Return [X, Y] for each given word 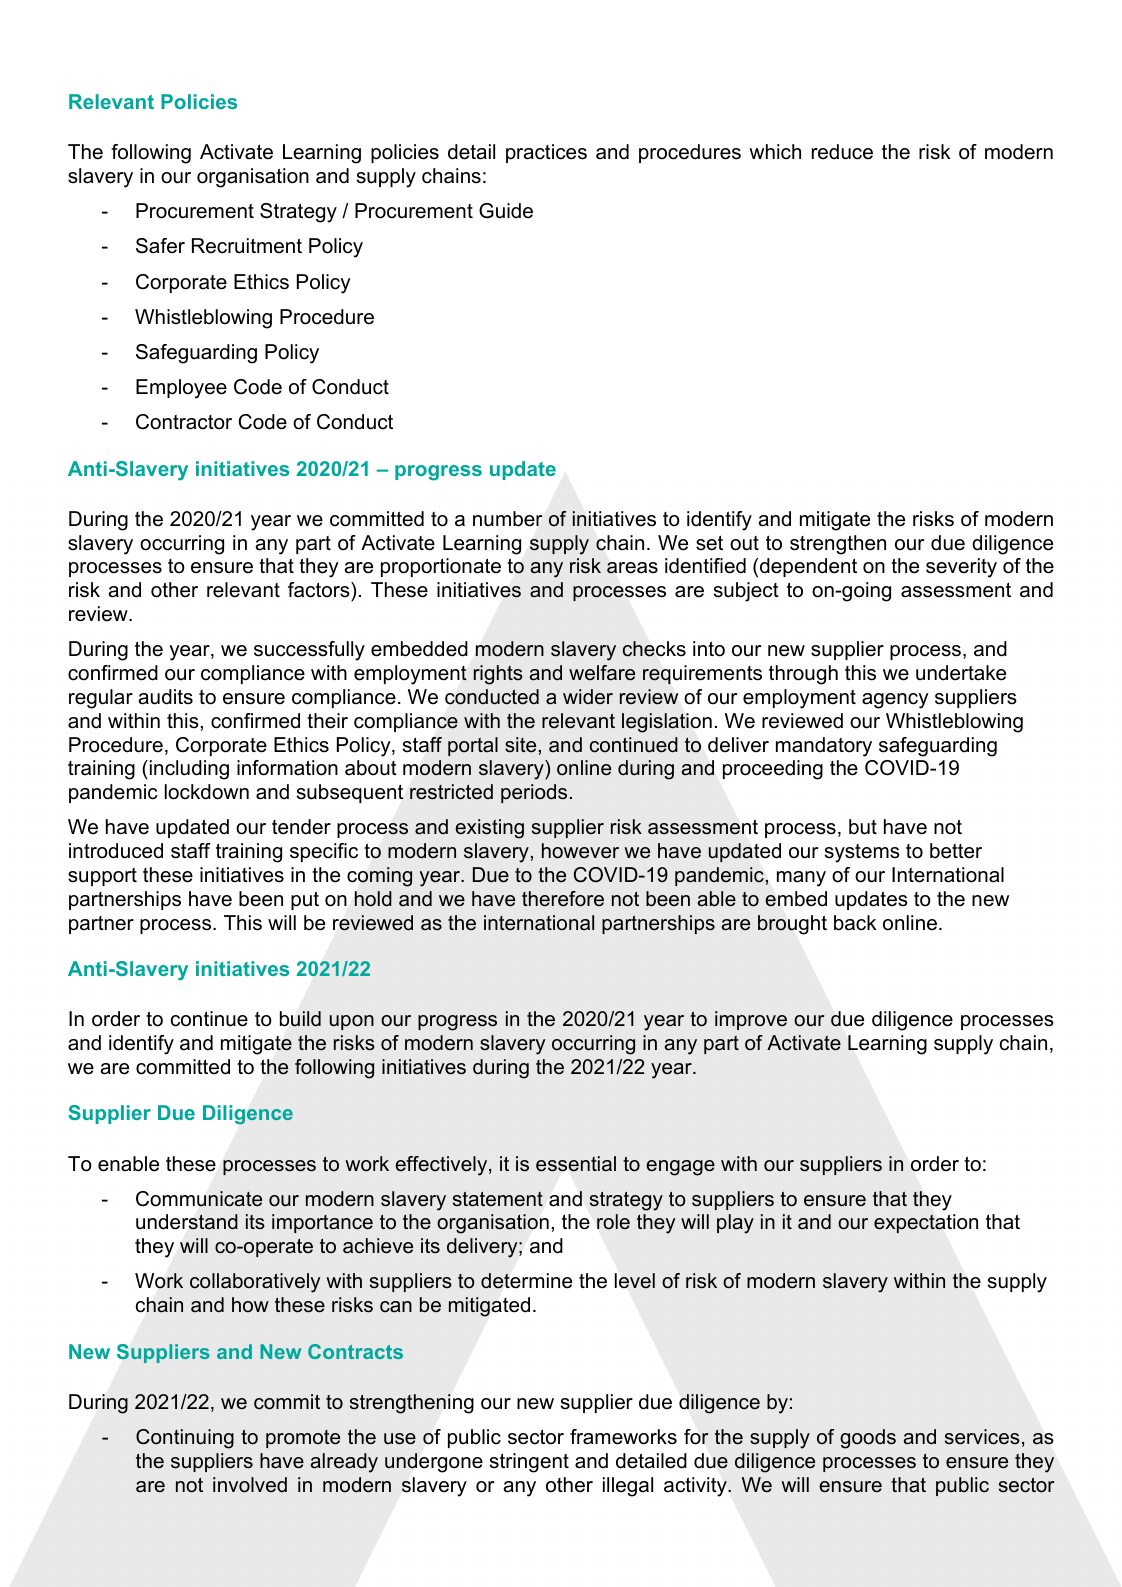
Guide [506, 211]
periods [534, 793]
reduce [842, 152]
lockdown [207, 792]
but [863, 827]
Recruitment [247, 246]
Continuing [185, 1439]
